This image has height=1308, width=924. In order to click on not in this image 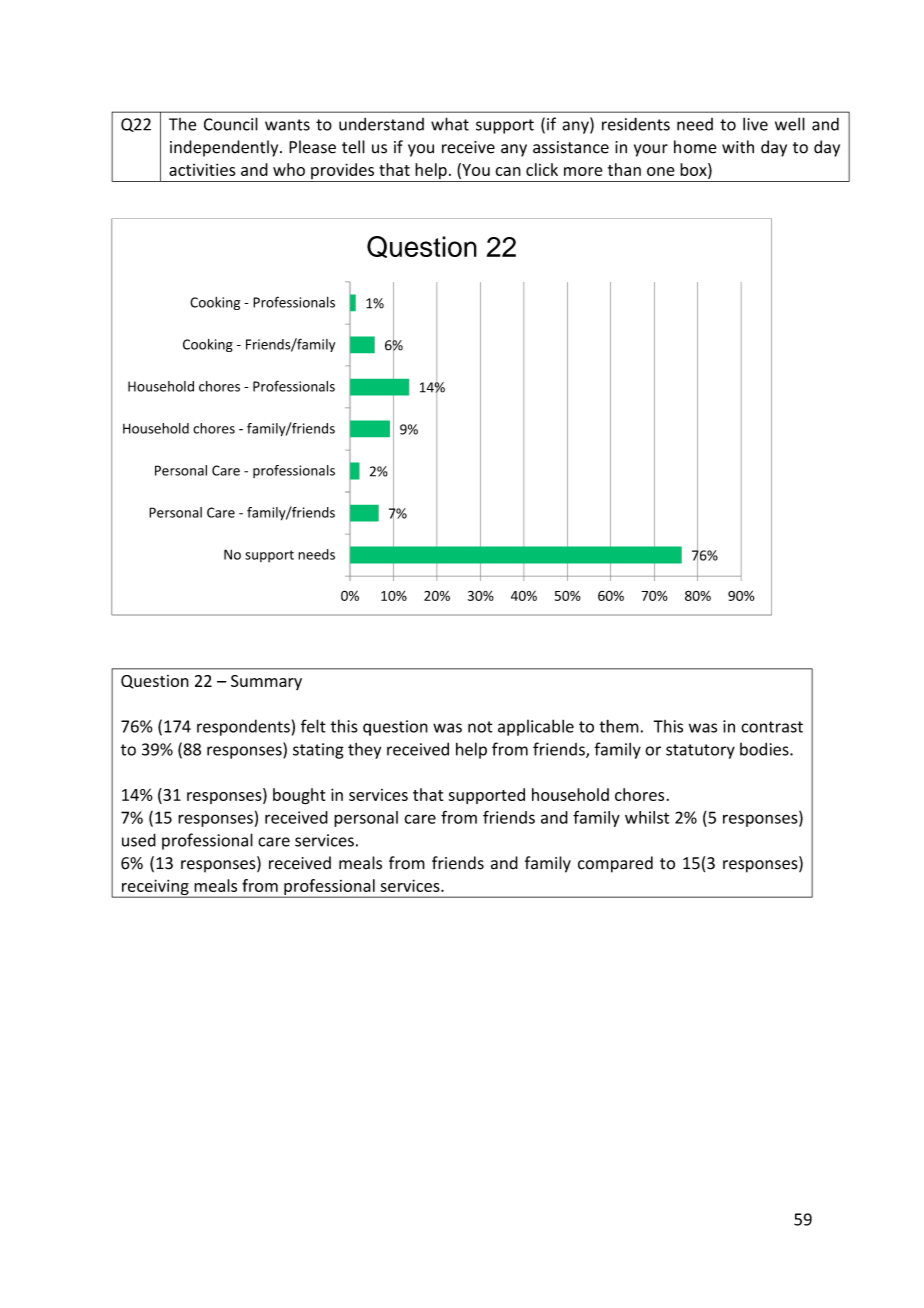, I will do `click(480, 727)`.
